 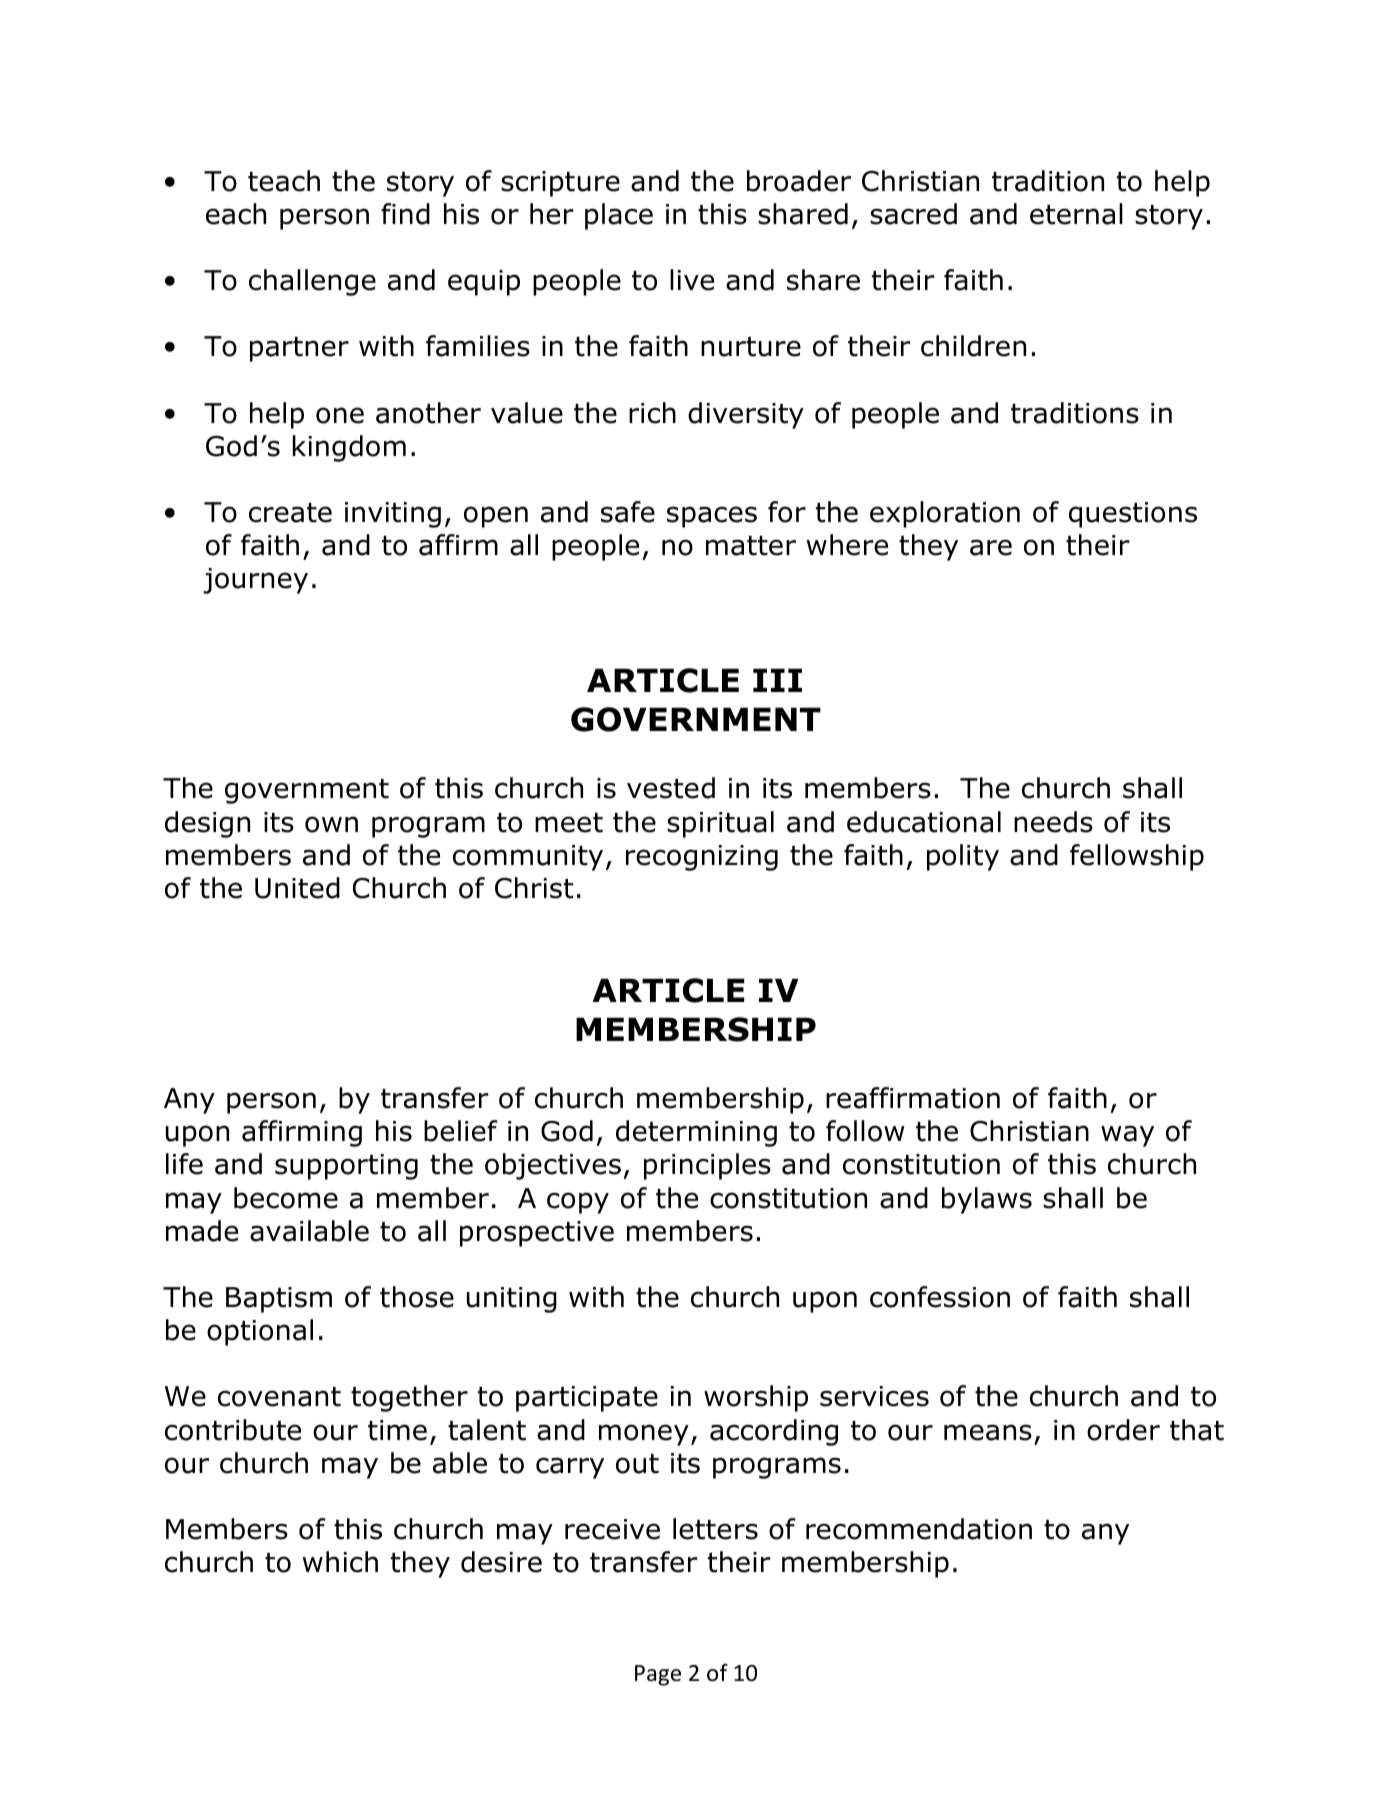 What do you see at coordinates (279, 1300) in the screenshot?
I see `Baptism` at bounding box center [279, 1300].
